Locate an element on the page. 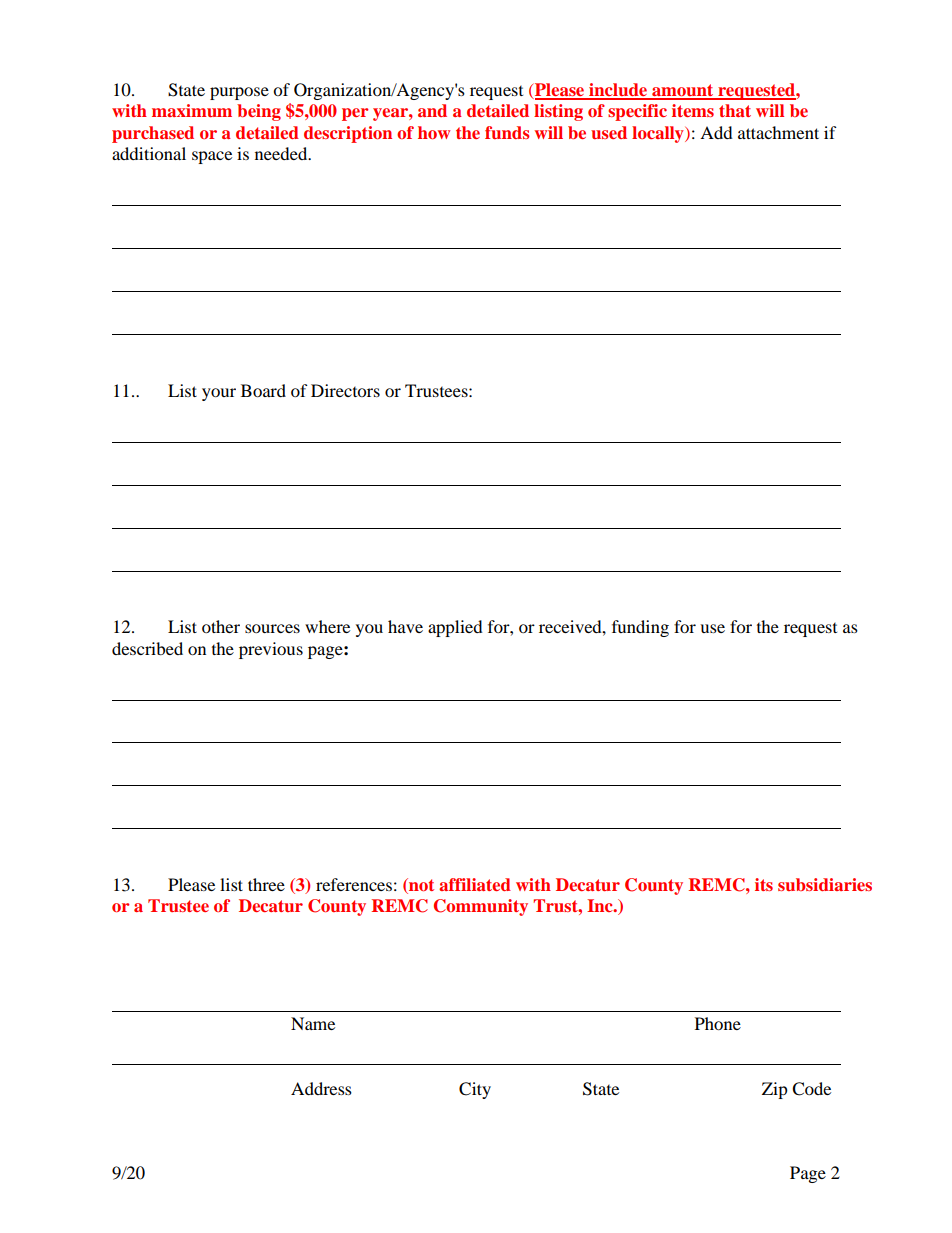 This image has width=952, height=1233. City is located at coordinates (475, 1090).
